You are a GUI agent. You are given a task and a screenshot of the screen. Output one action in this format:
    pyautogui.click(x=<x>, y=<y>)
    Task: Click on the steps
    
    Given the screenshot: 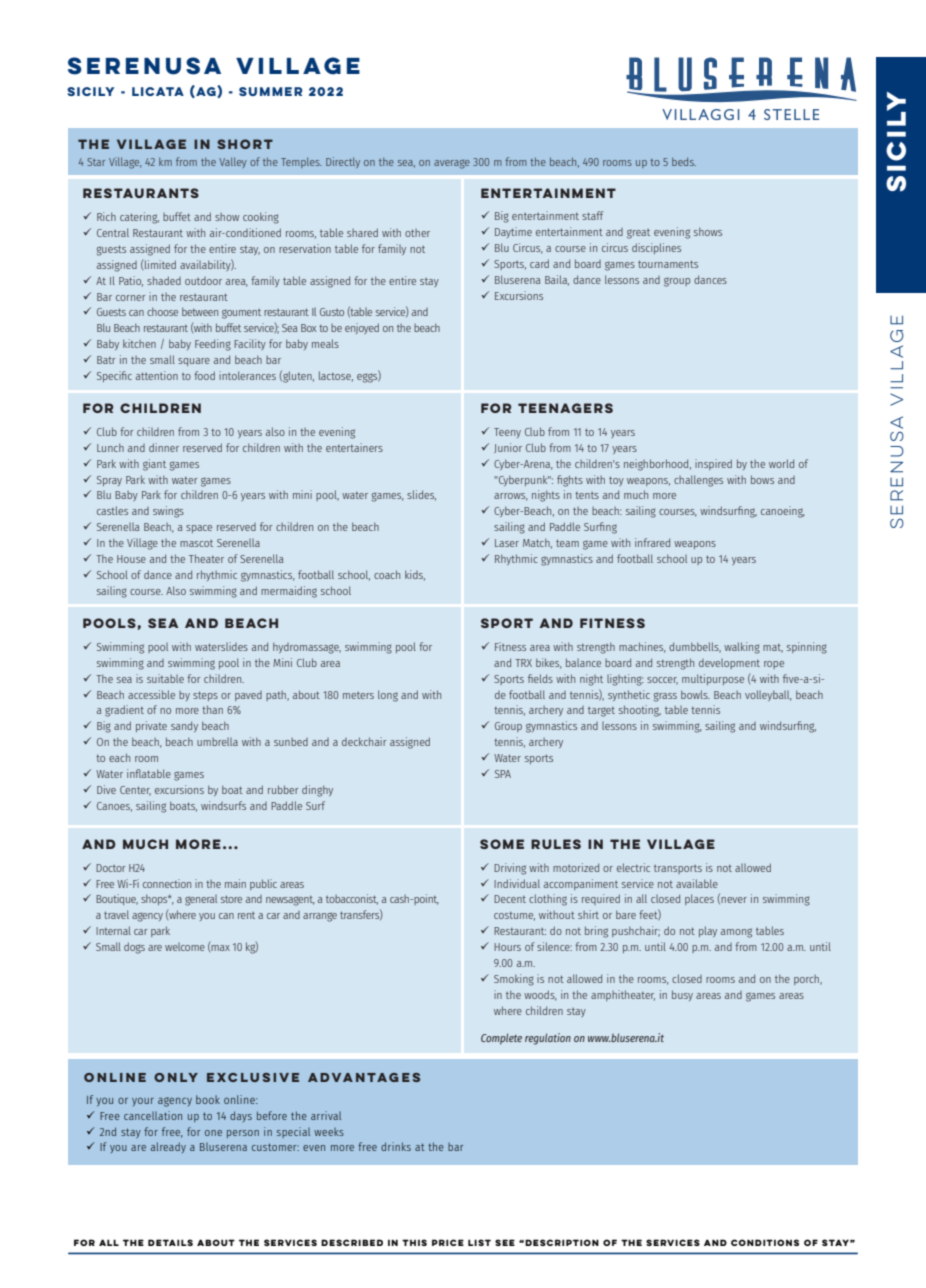 What is the action you would take?
    pyautogui.click(x=205, y=696)
